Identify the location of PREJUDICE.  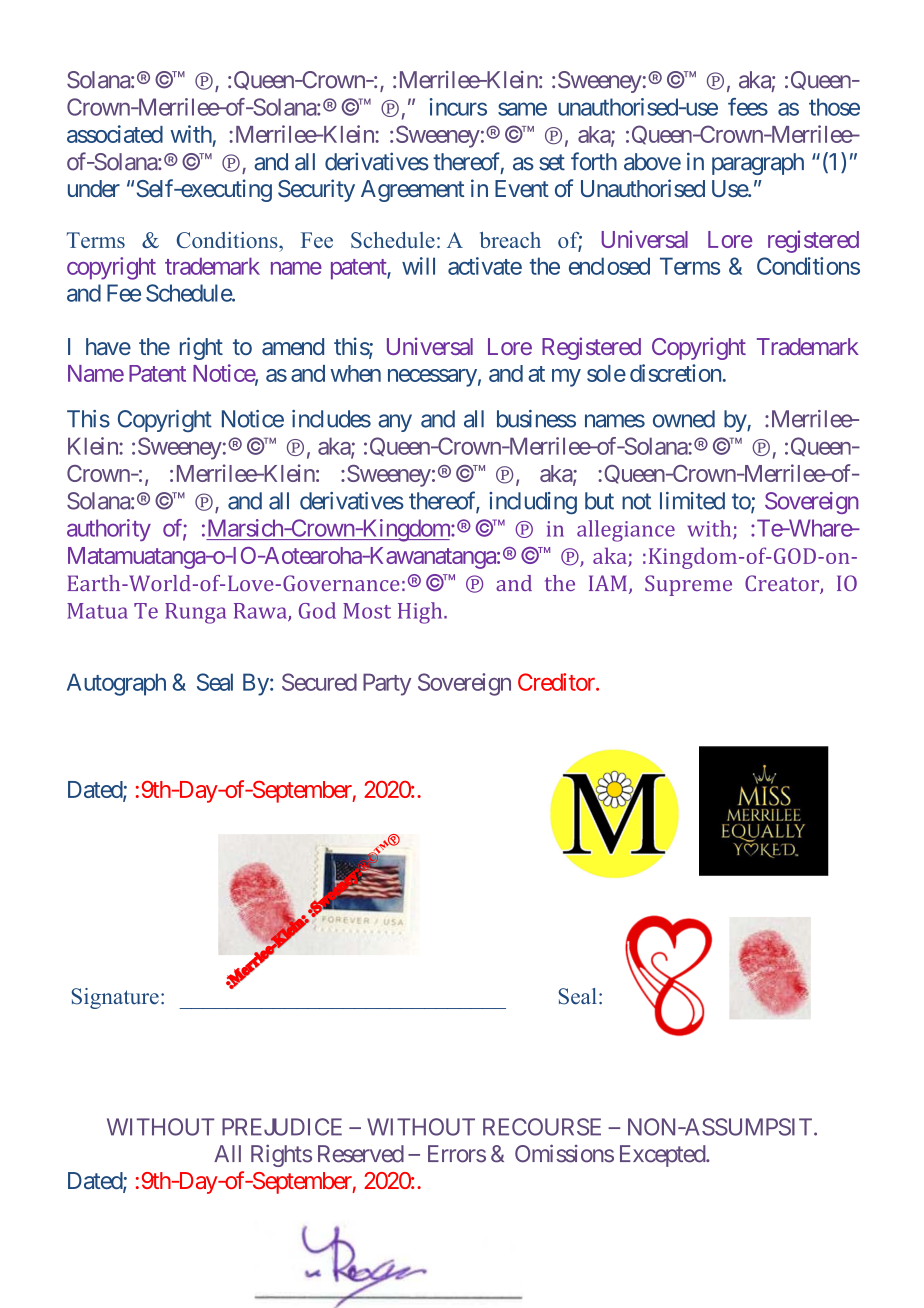
(282, 1127).
